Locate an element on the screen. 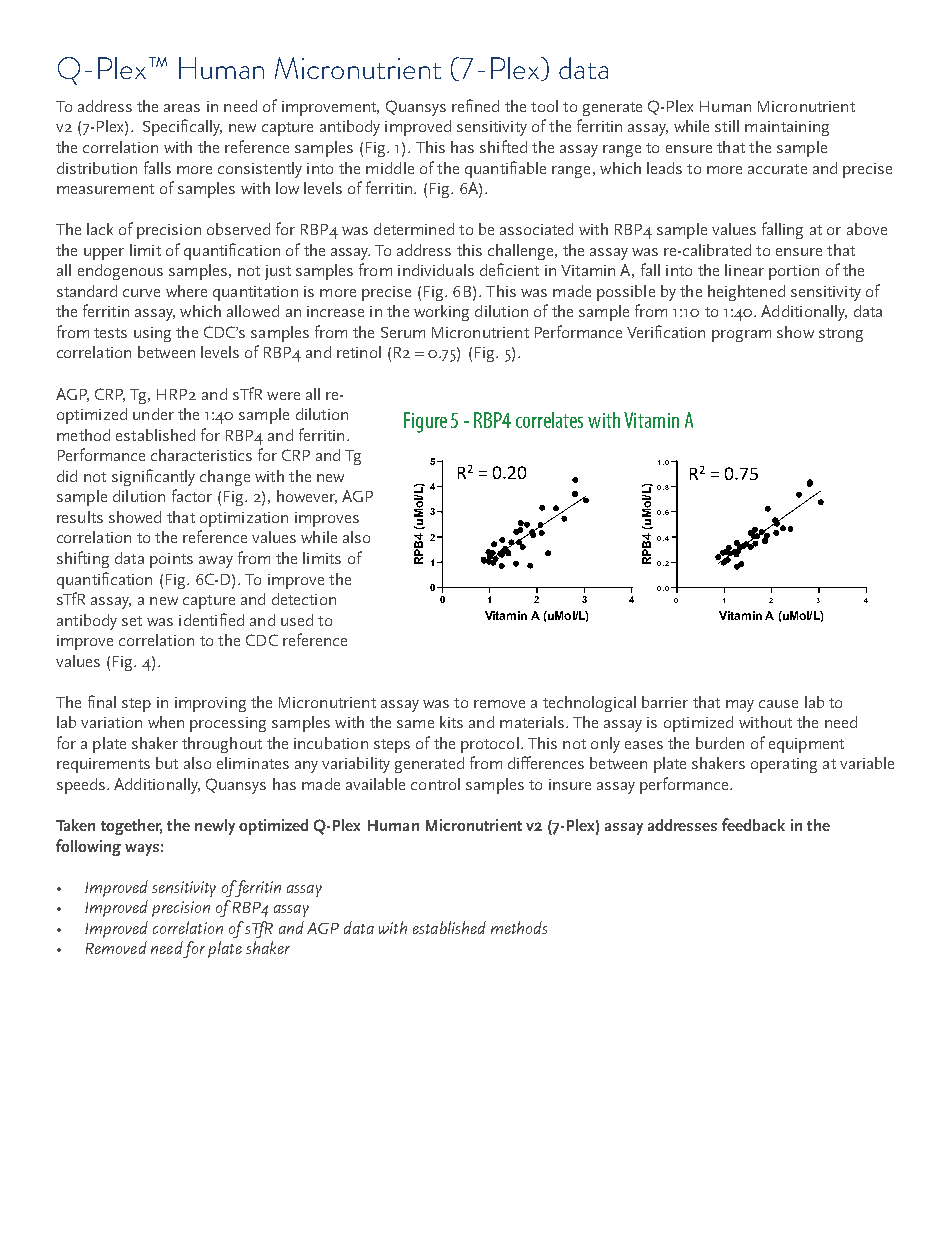 This screenshot has width=952, height=1233. set is located at coordinates (132, 621).
